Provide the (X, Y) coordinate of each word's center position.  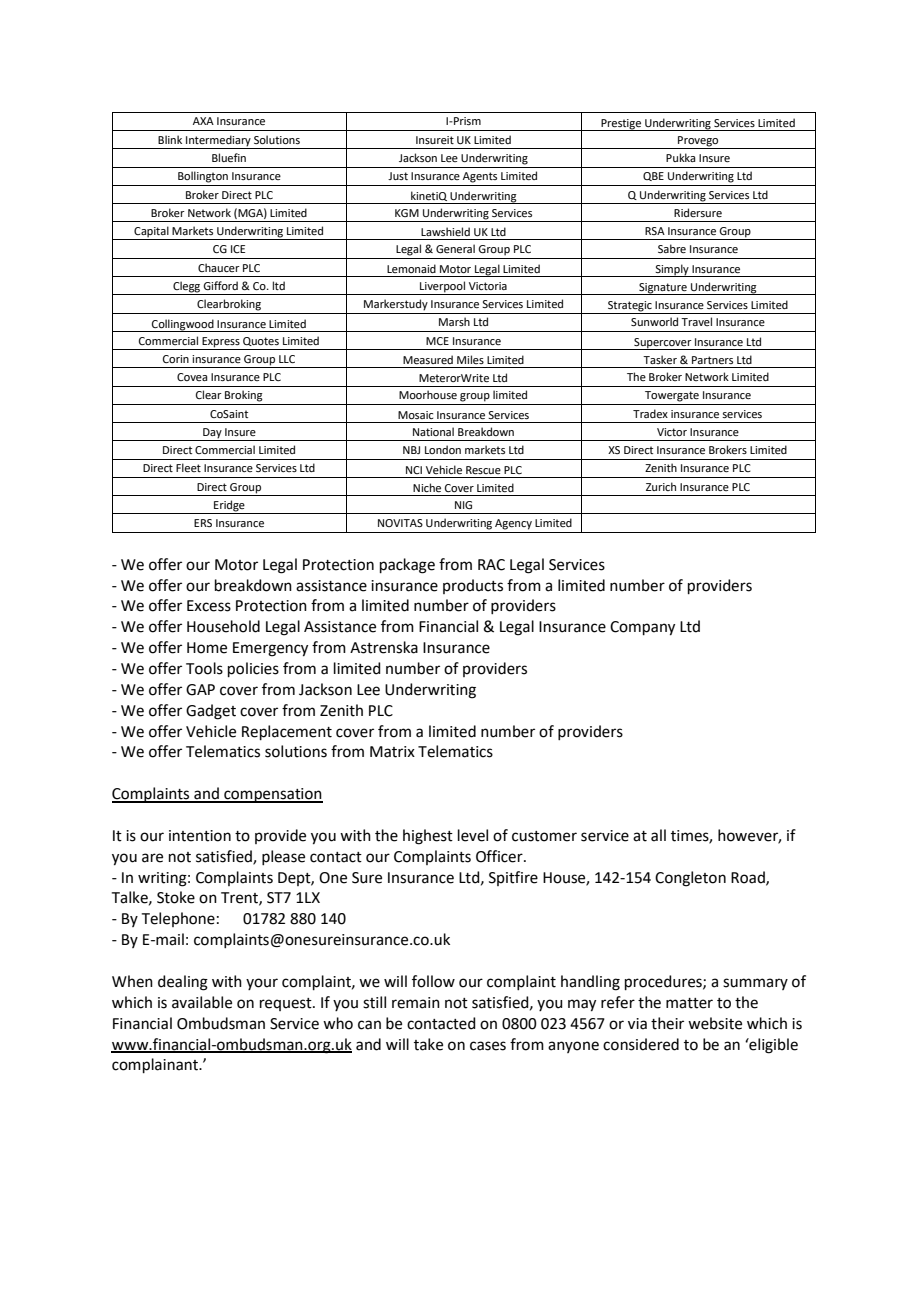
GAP (200, 690)
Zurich (661, 486)
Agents (480, 177)
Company (642, 628)
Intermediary (218, 141)
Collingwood (183, 325)
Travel (696, 321)
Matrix (392, 752)
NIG (463, 505)
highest (428, 837)
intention (200, 836)
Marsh (454, 321)
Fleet (188, 467)
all (658, 835)
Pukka (680, 157)
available (202, 1002)
